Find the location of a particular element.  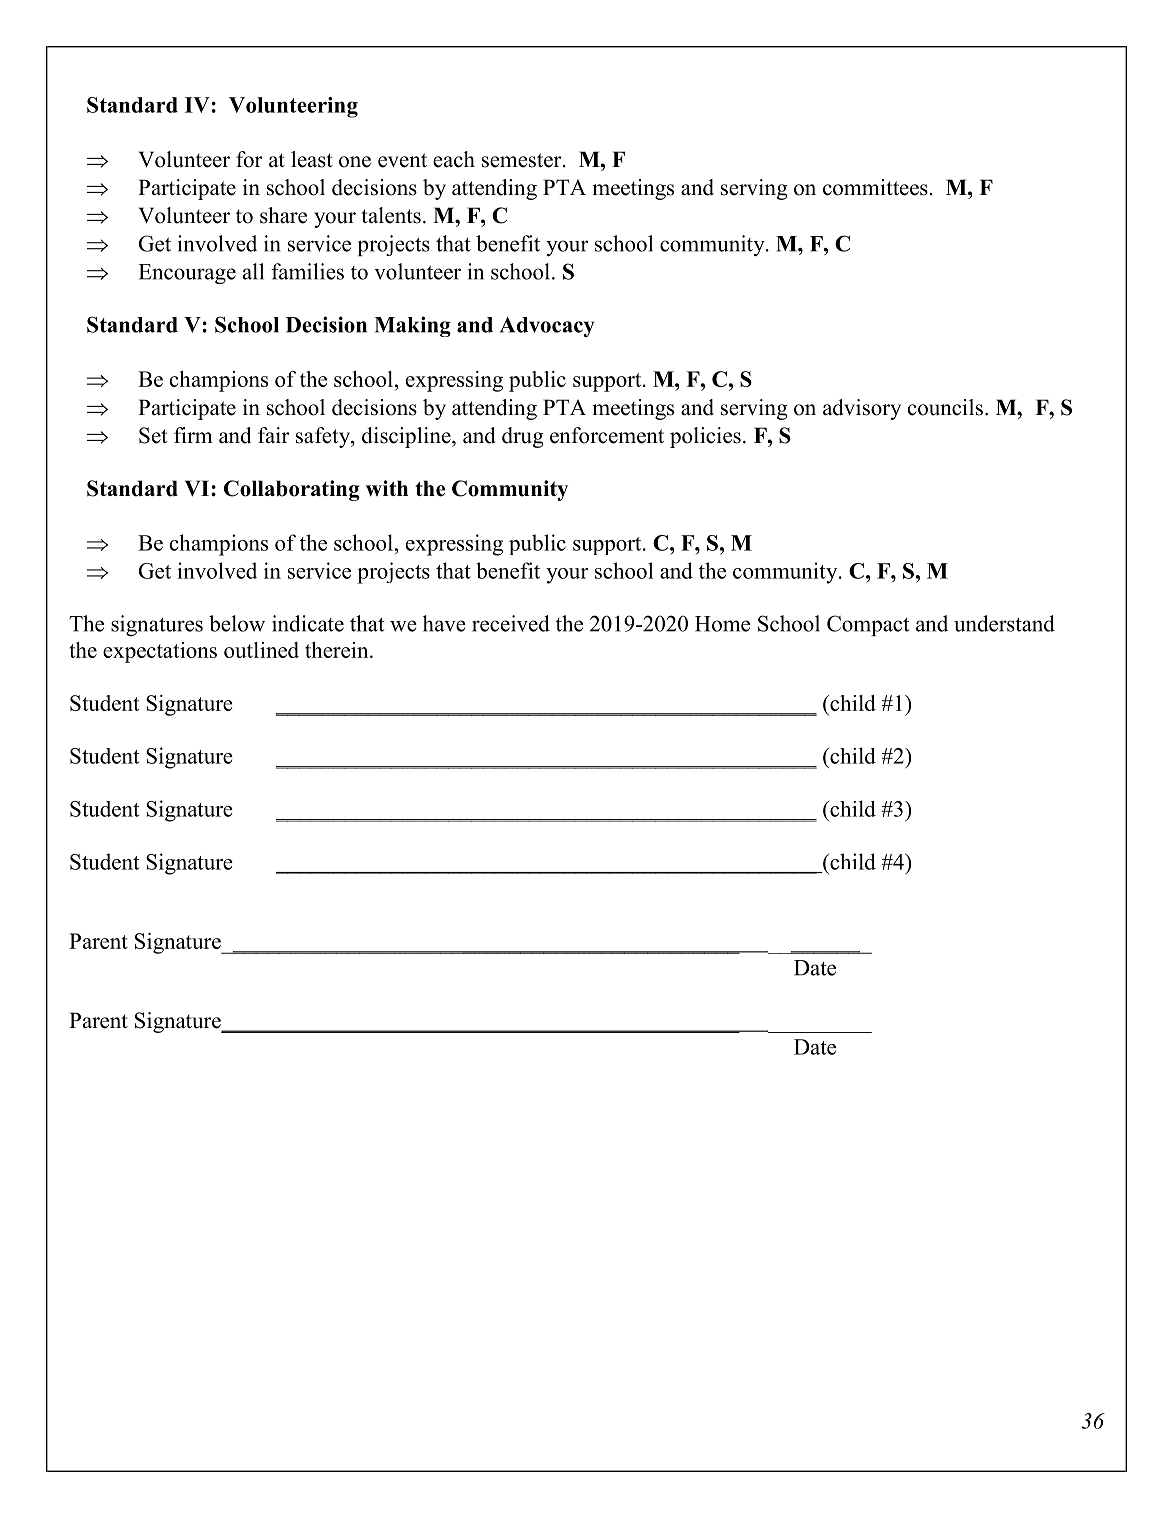

policies is located at coordinates (705, 437).
